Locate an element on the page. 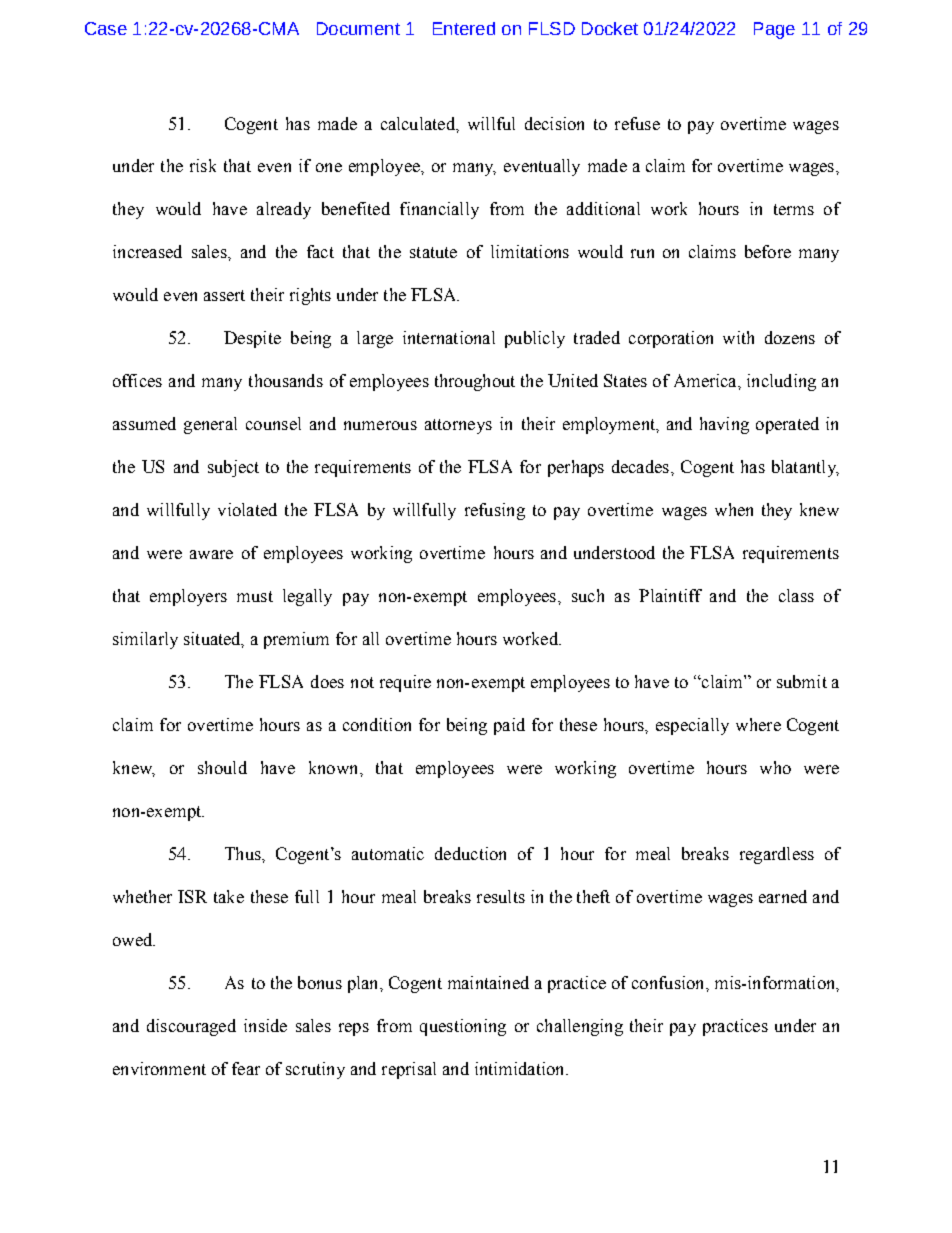 The width and height of the page is (952, 1233). discouraged is located at coordinates (191, 1027).
